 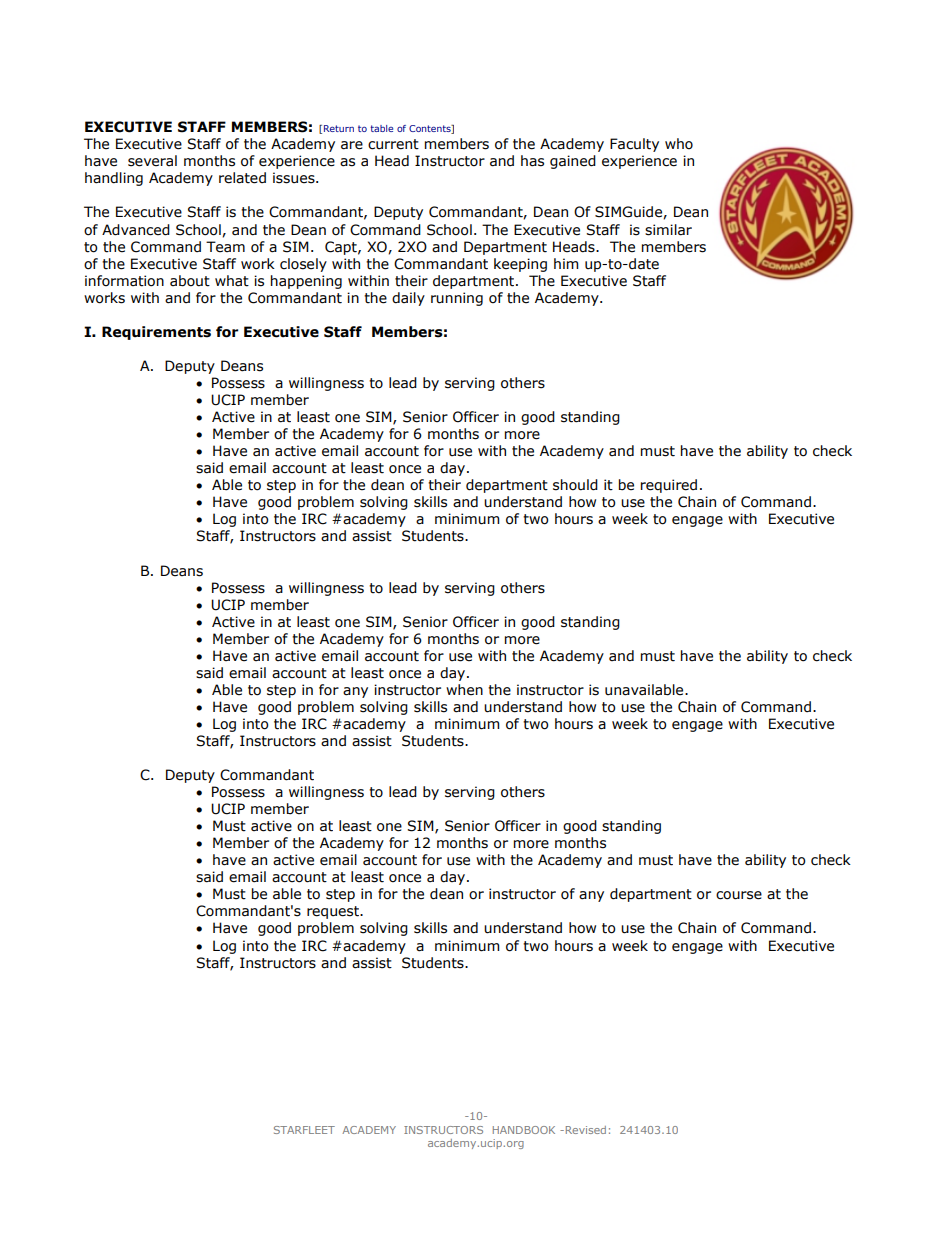 I want to click on request, so click(x=334, y=912).
